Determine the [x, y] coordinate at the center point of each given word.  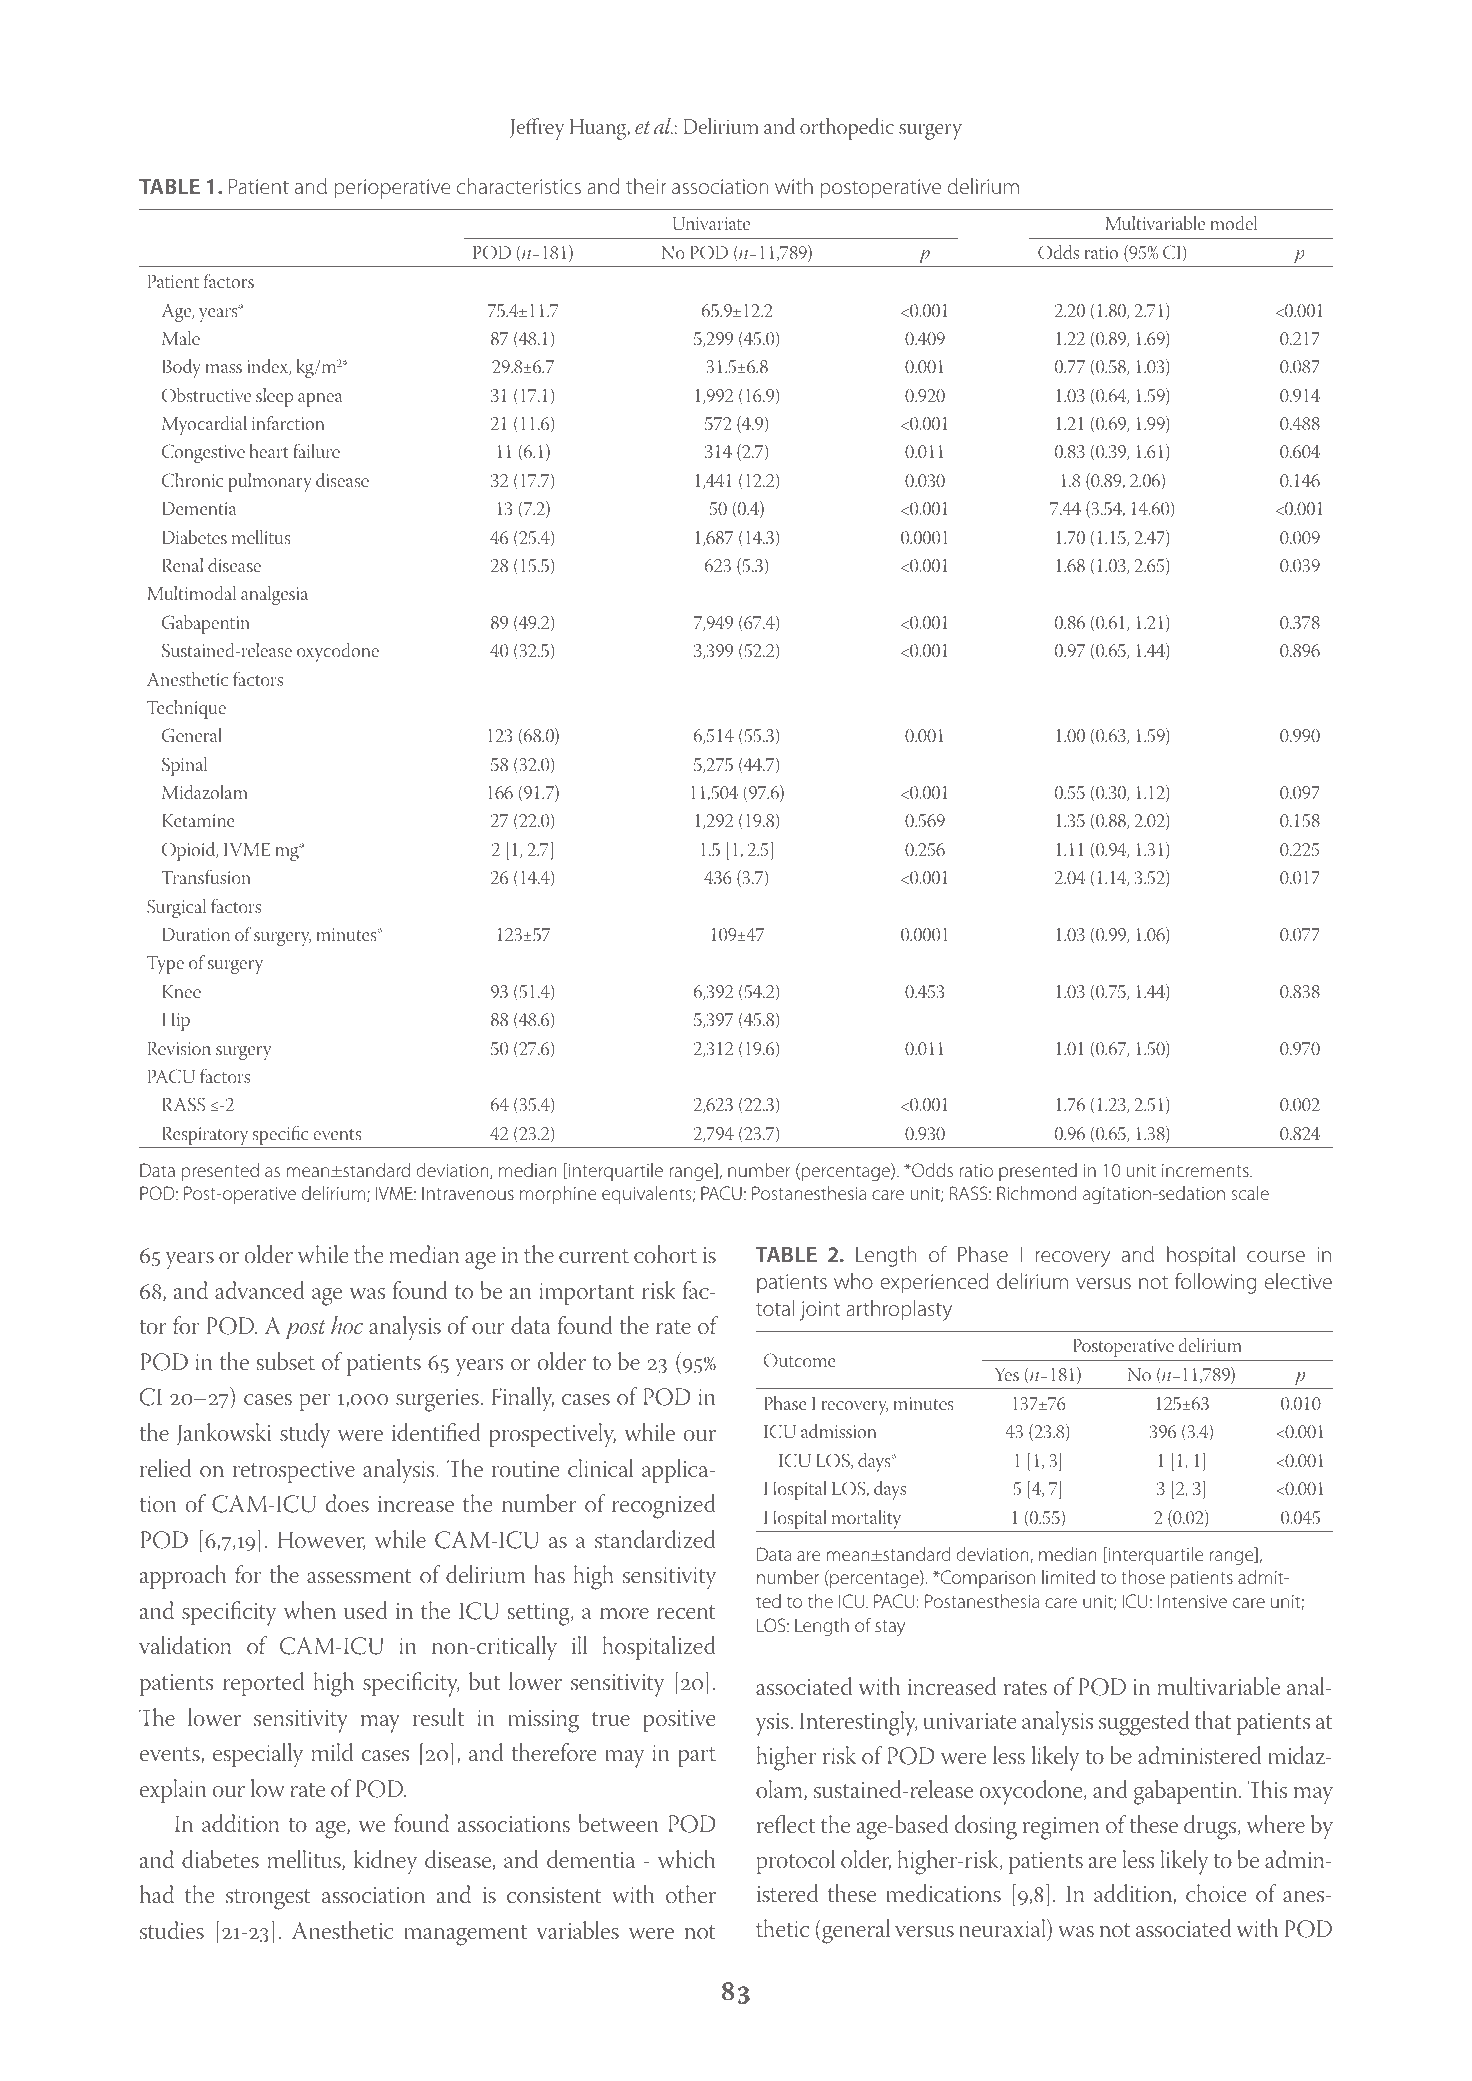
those [1143, 1577]
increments [1206, 1170]
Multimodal [191, 593]
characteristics [519, 186]
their [646, 186]
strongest [268, 1899]
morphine [558, 1195]
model [1233, 223]
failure [316, 451]
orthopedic [847, 129]
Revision [179, 1049]
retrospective [294, 1472]
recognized [664, 1506]
